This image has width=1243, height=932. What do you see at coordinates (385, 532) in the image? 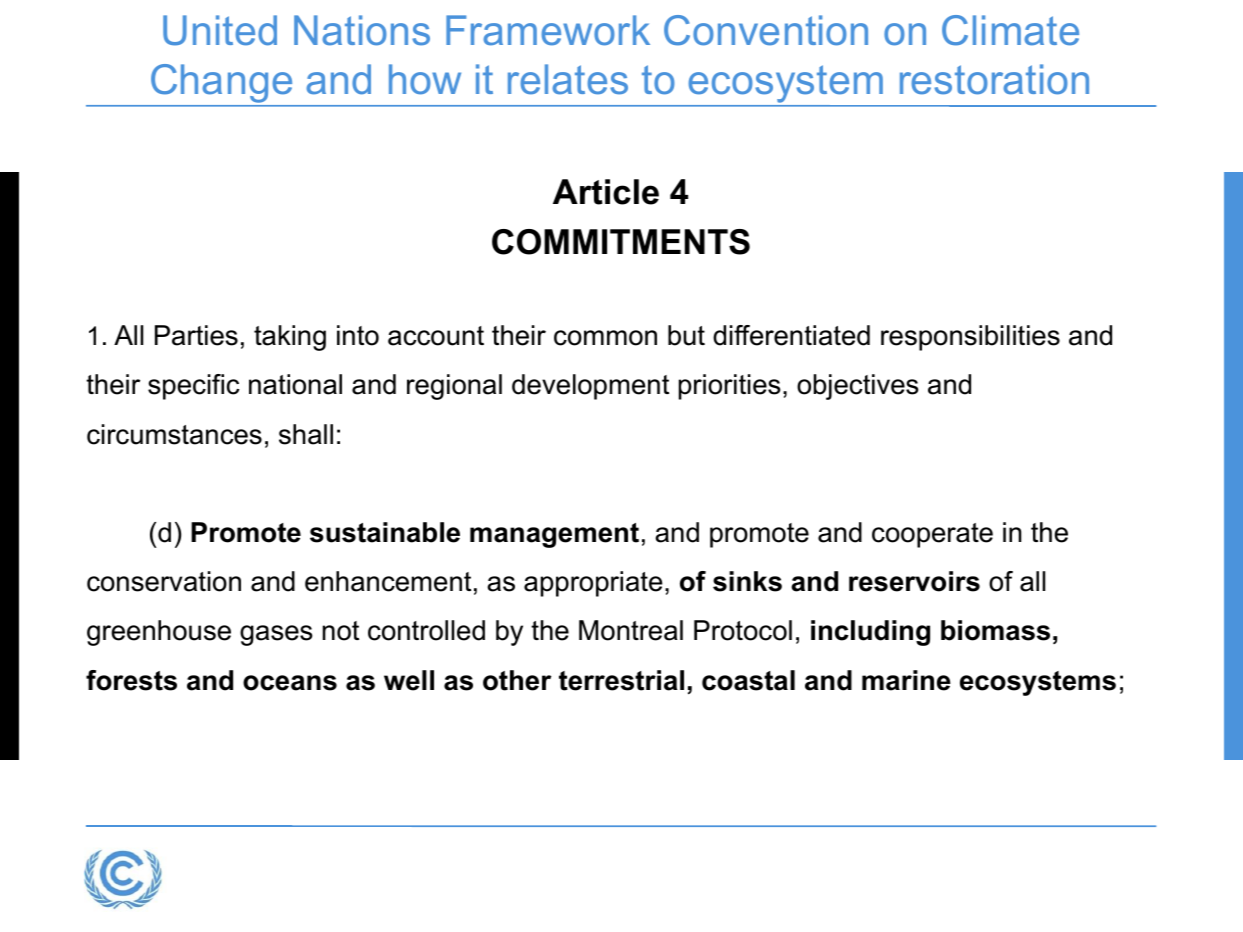
I see `sustainable` at bounding box center [385, 532].
